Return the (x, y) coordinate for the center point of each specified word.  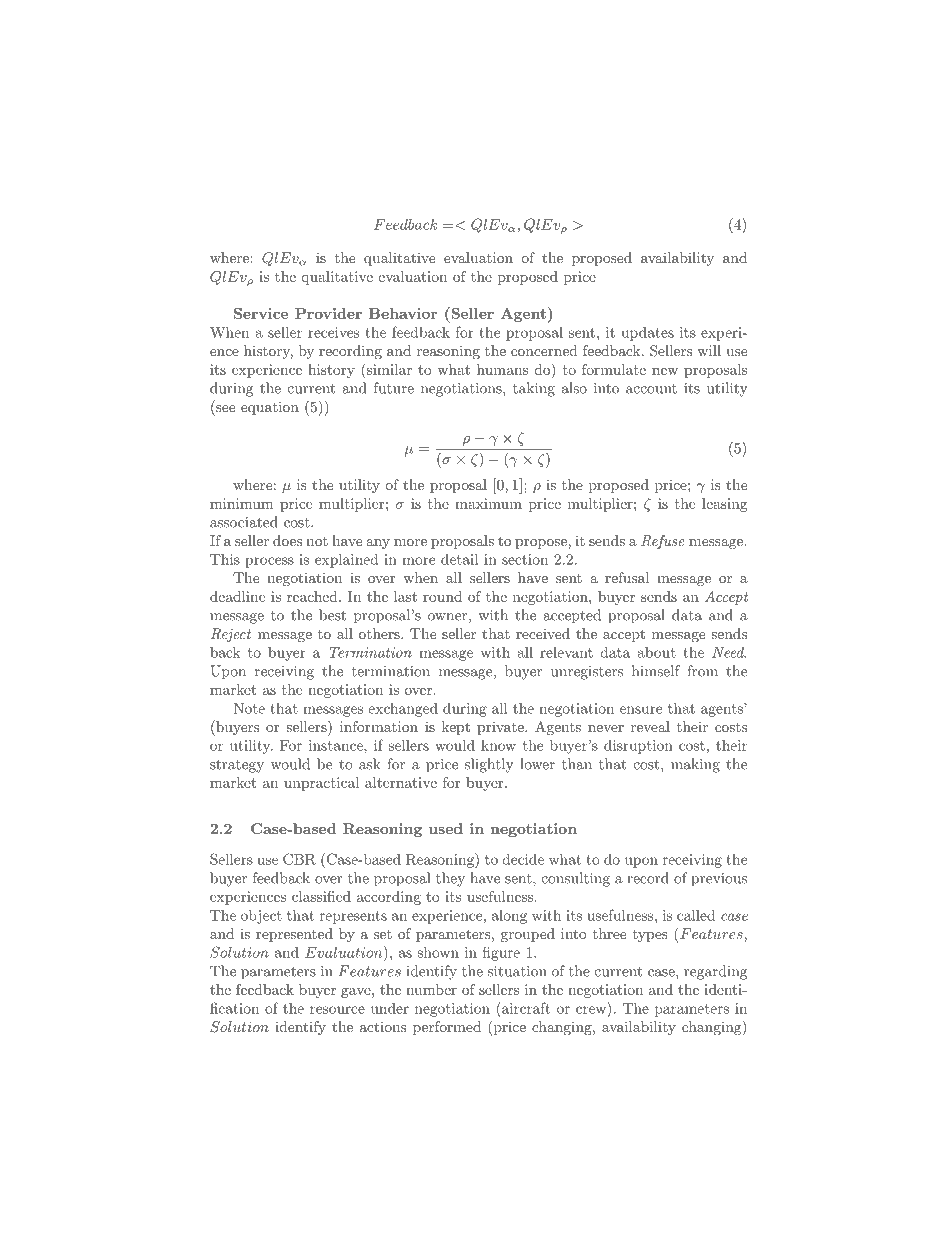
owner (447, 617)
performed (447, 1028)
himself (656, 671)
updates (648, 334)
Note (249, 708)
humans (502, 369)
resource (337, 1010)
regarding (715, 972)
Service (261, 313)
